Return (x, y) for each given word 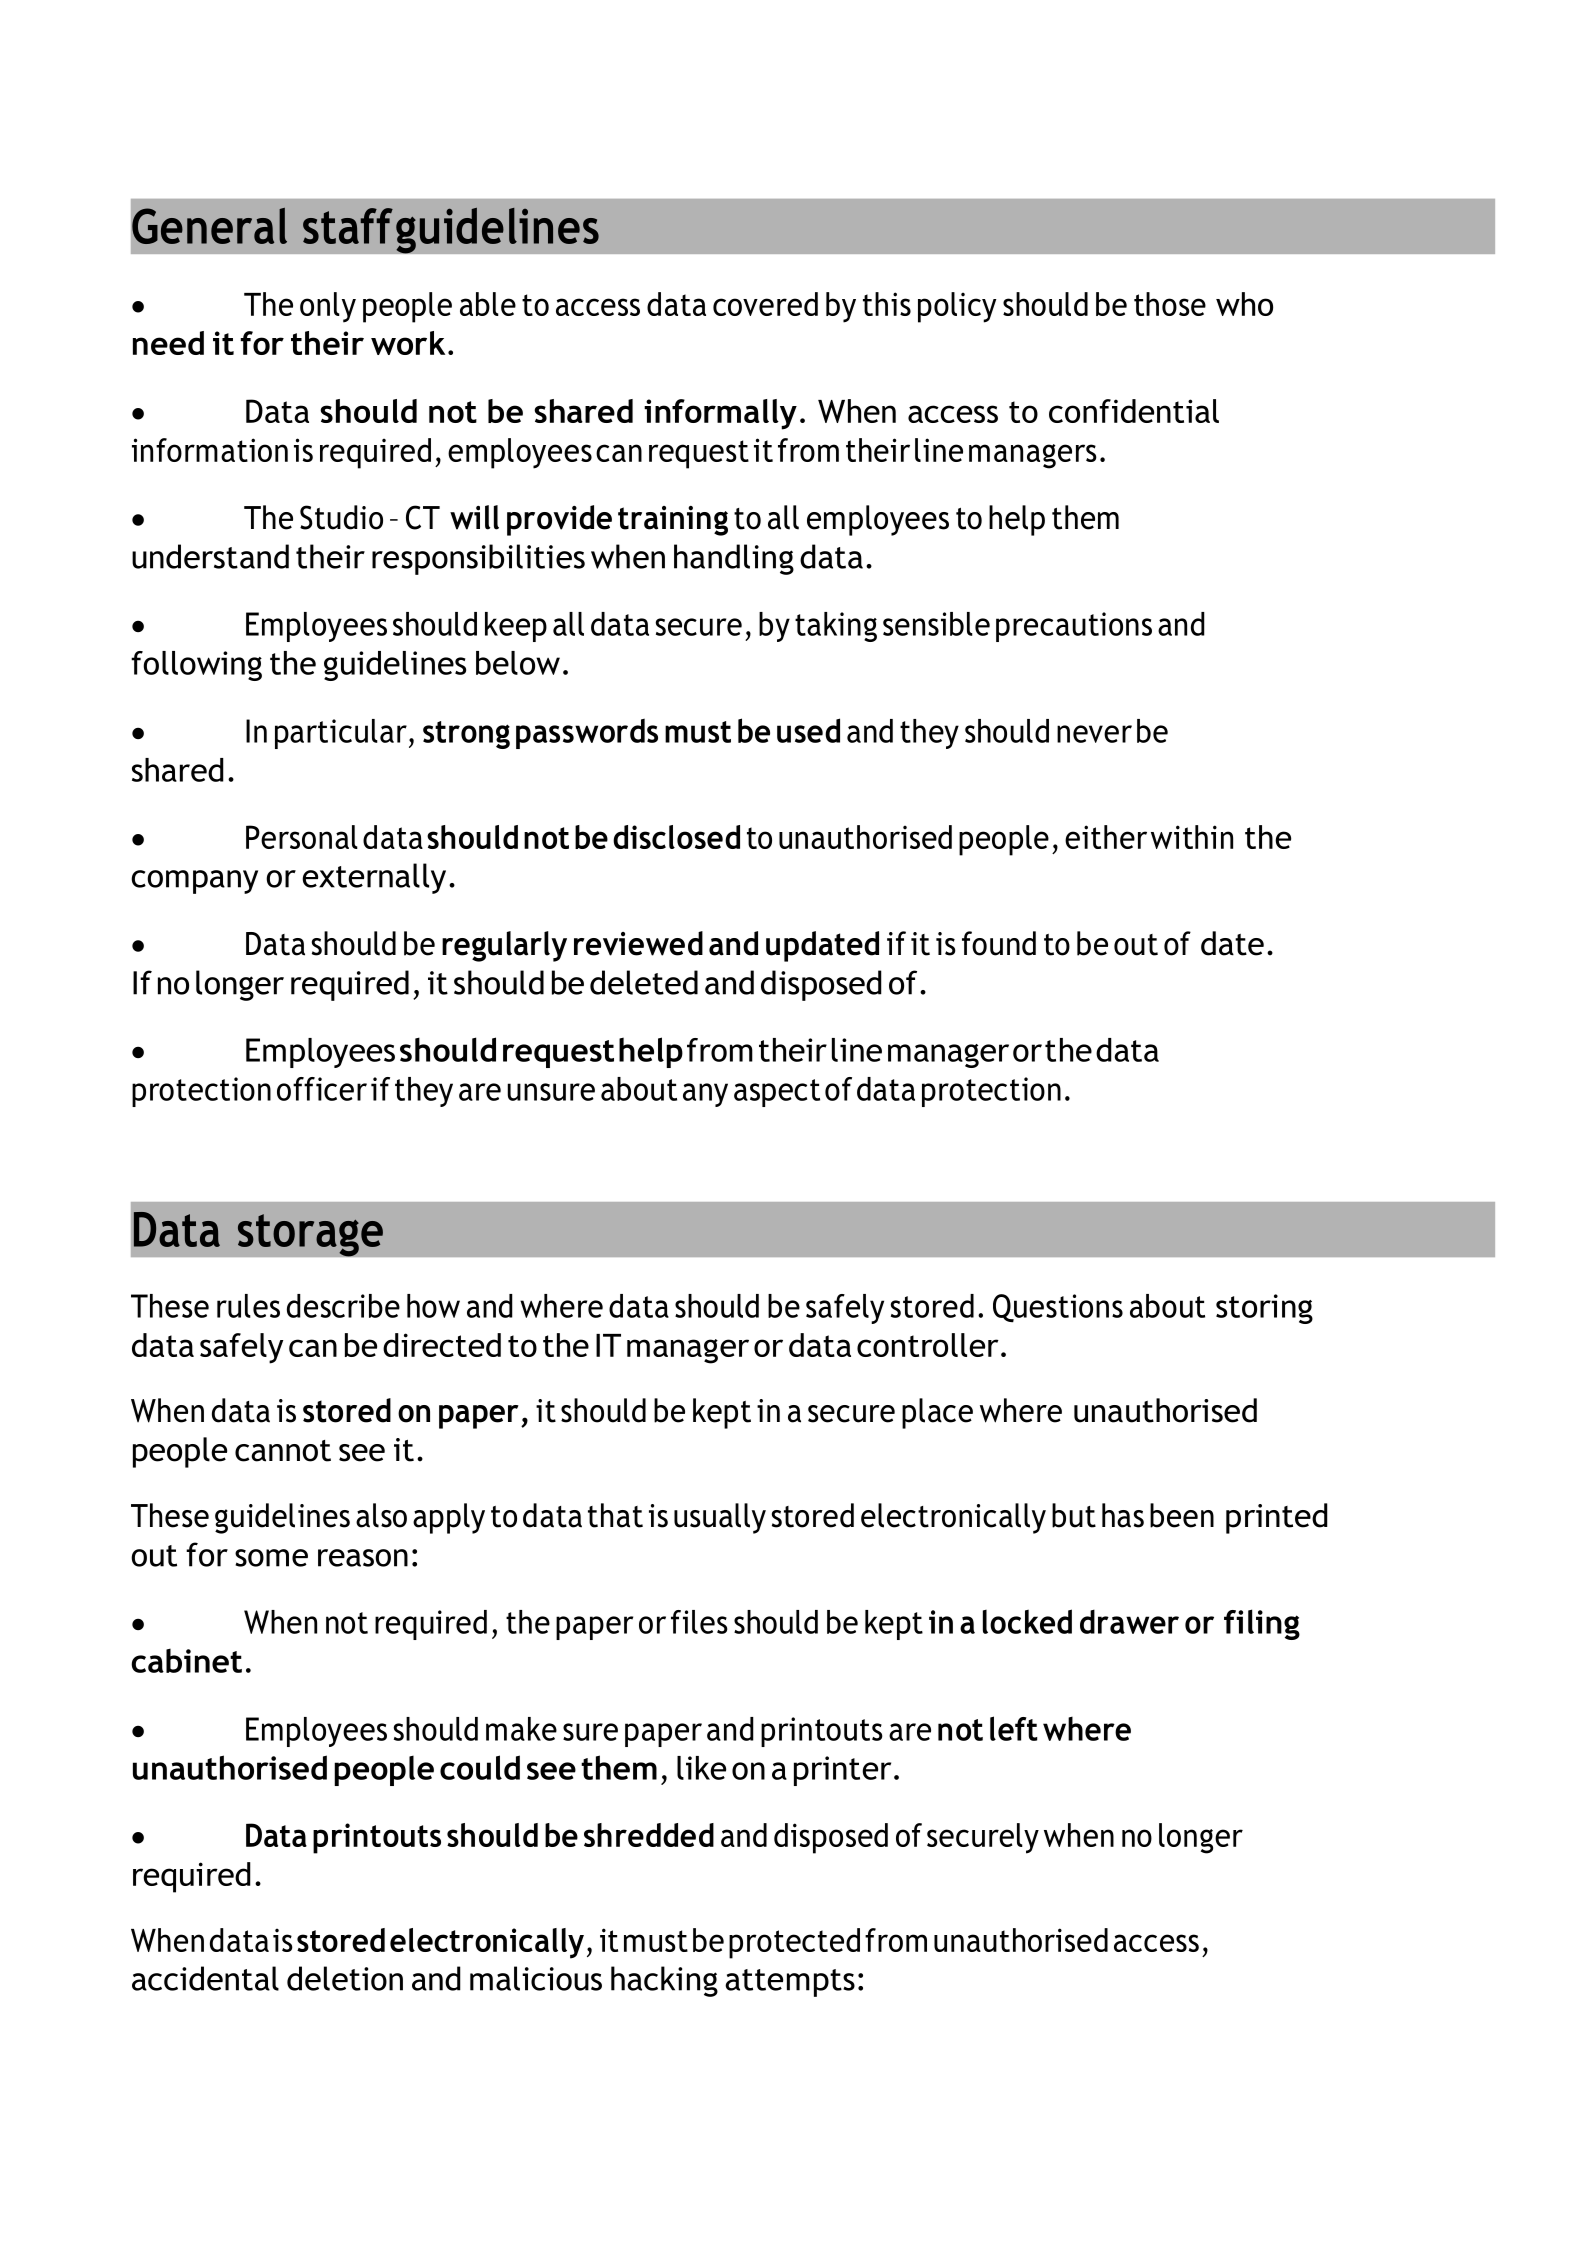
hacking (664, 1981)
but (1074, 1515)
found (999, 943)
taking (836, 627)
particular (341, 734)
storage (310, 1235)
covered (765, 304)
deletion (345, 1978)
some (271, 1558)
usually (720, 1518)
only (328, 307)
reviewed (638, 943)
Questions (1058, 1308)
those (1170, 304)
